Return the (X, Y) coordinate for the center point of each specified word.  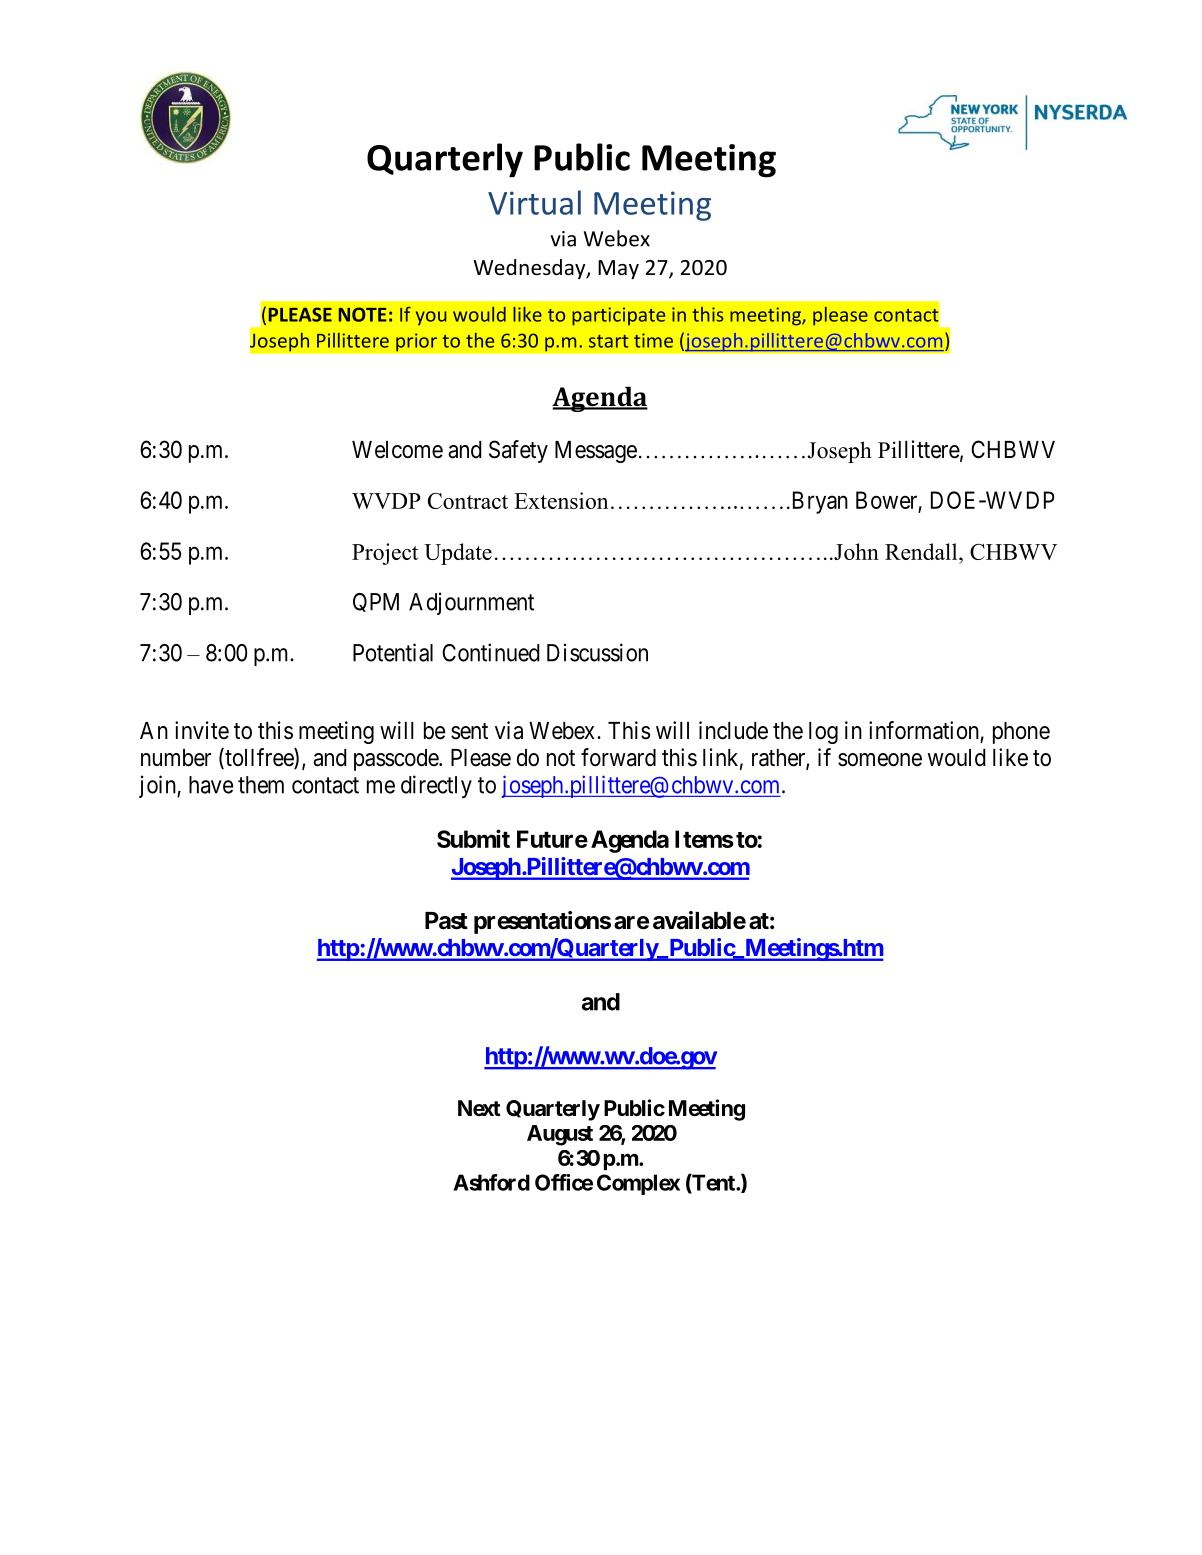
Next (479, 1108)
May (618, 269)
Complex (638, 1184)
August (560, 1135)
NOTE (363, 314)
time (653, 340)
